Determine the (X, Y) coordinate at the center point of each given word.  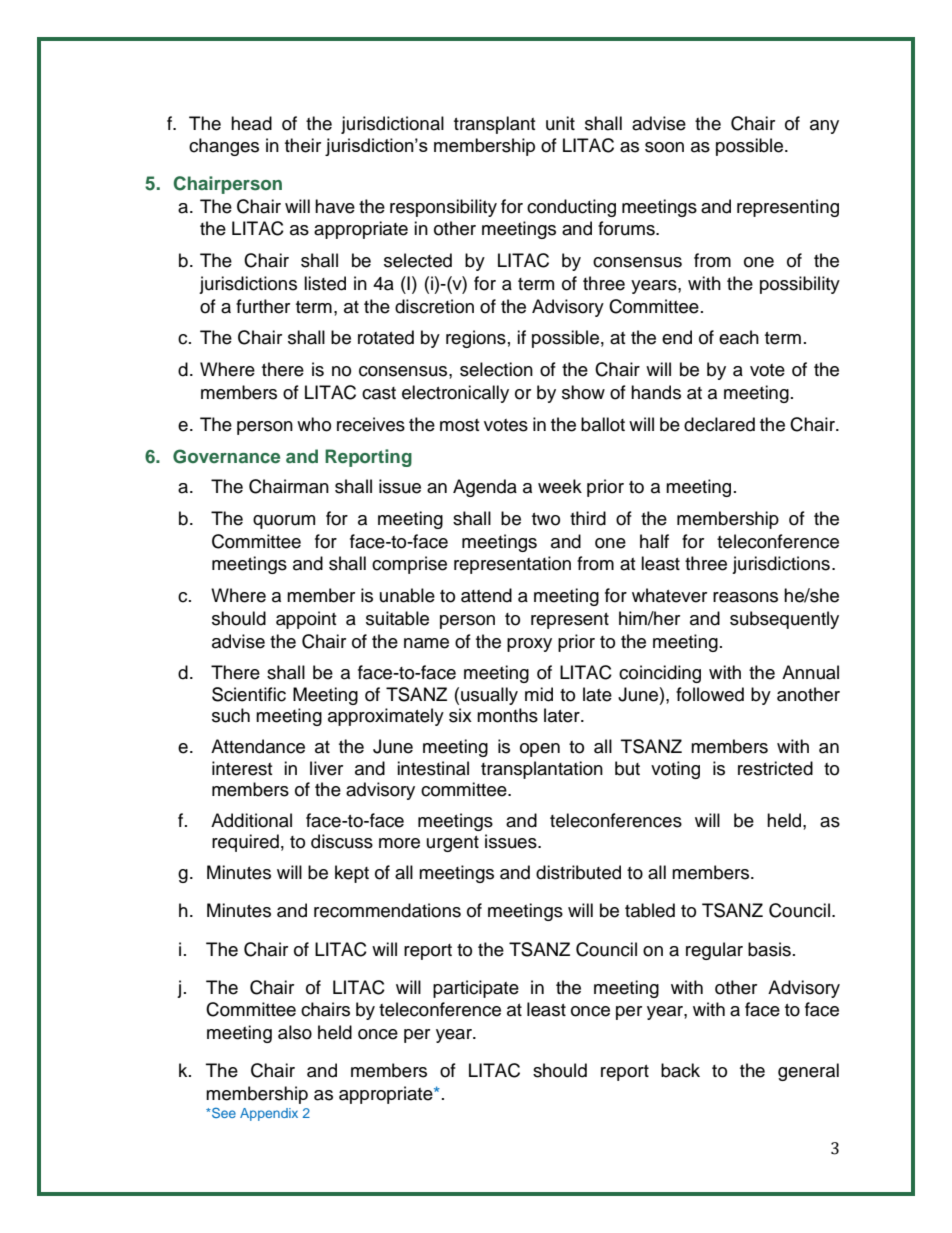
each (739, 337)
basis (769, 949)
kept (352, 874)
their (303, 145)
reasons (745, 597)
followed (710, 694)
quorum (284, 522)
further (263, 306)
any (824, 127)
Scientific (249, 694)
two (546, 519)
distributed (578, 872)
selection (496, 369)
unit (560, 123)
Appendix (269, 1114)
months (507, 715)
